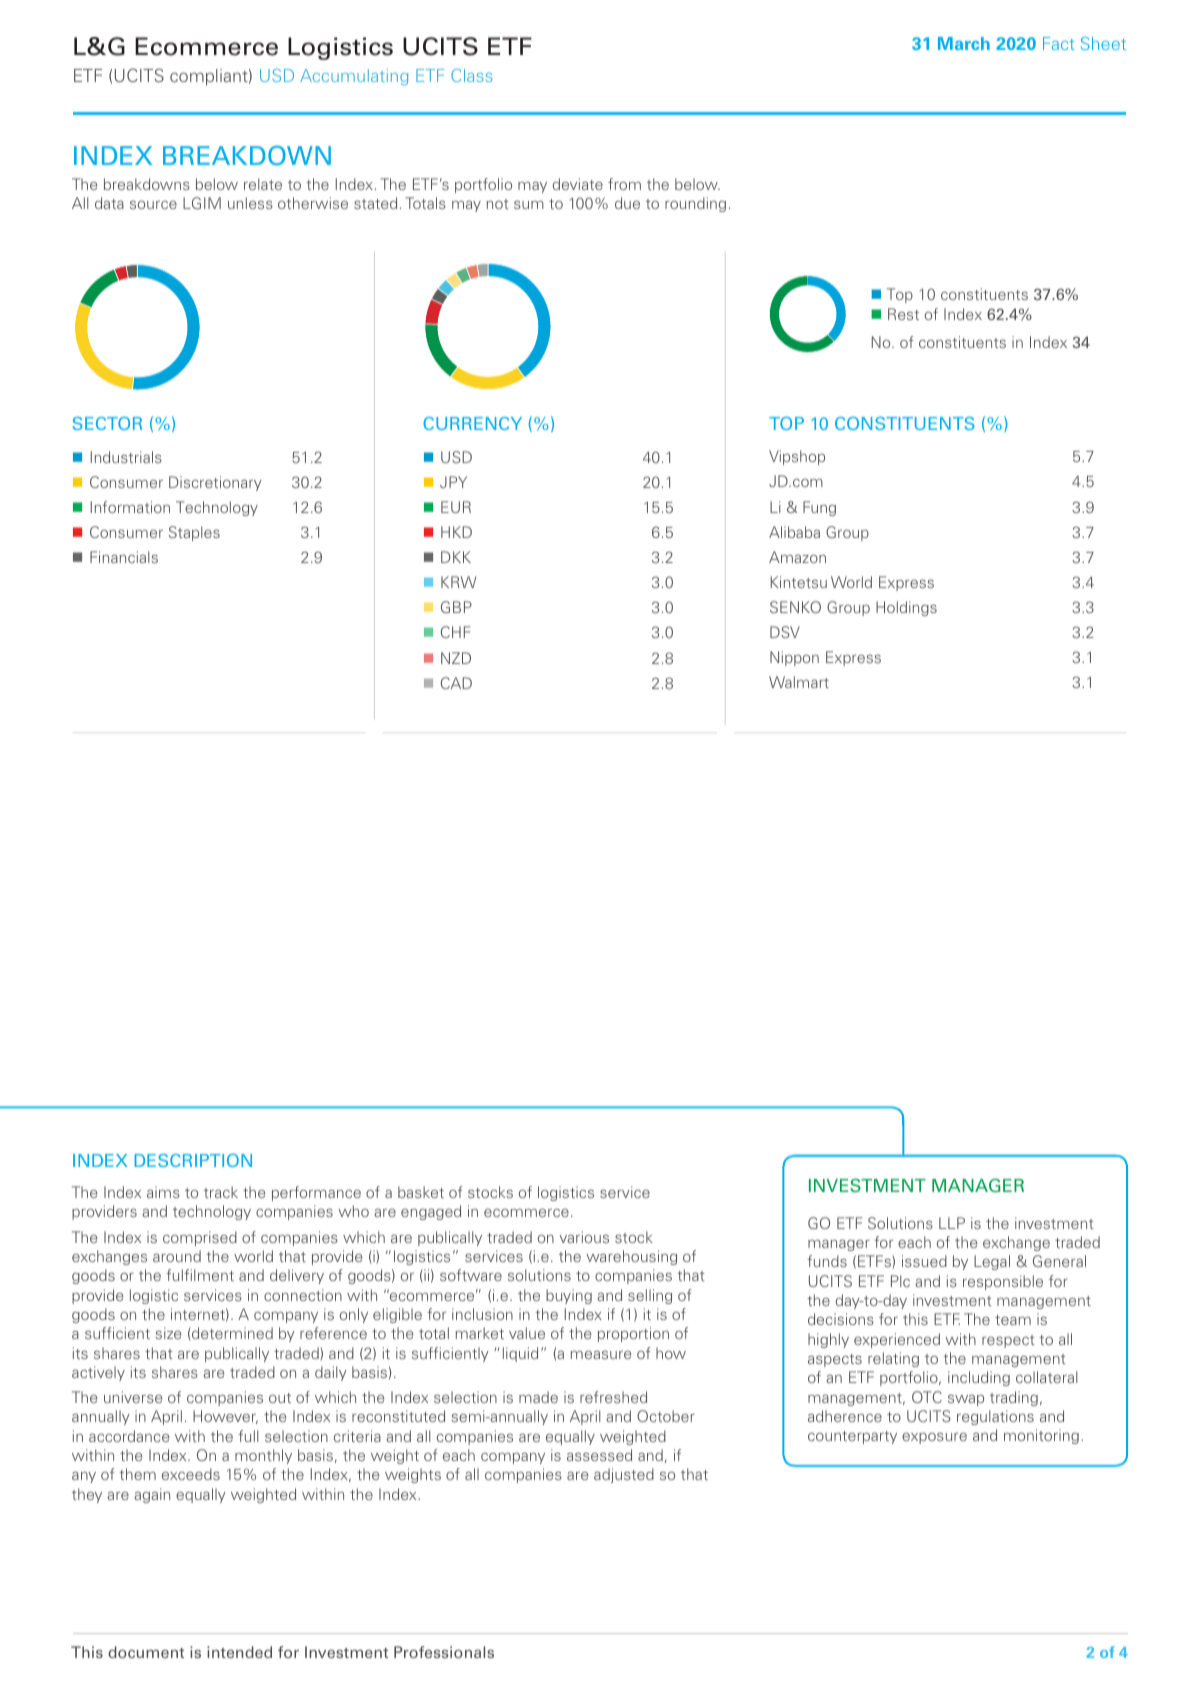  I want to click on deviate, so click(578, 184).
